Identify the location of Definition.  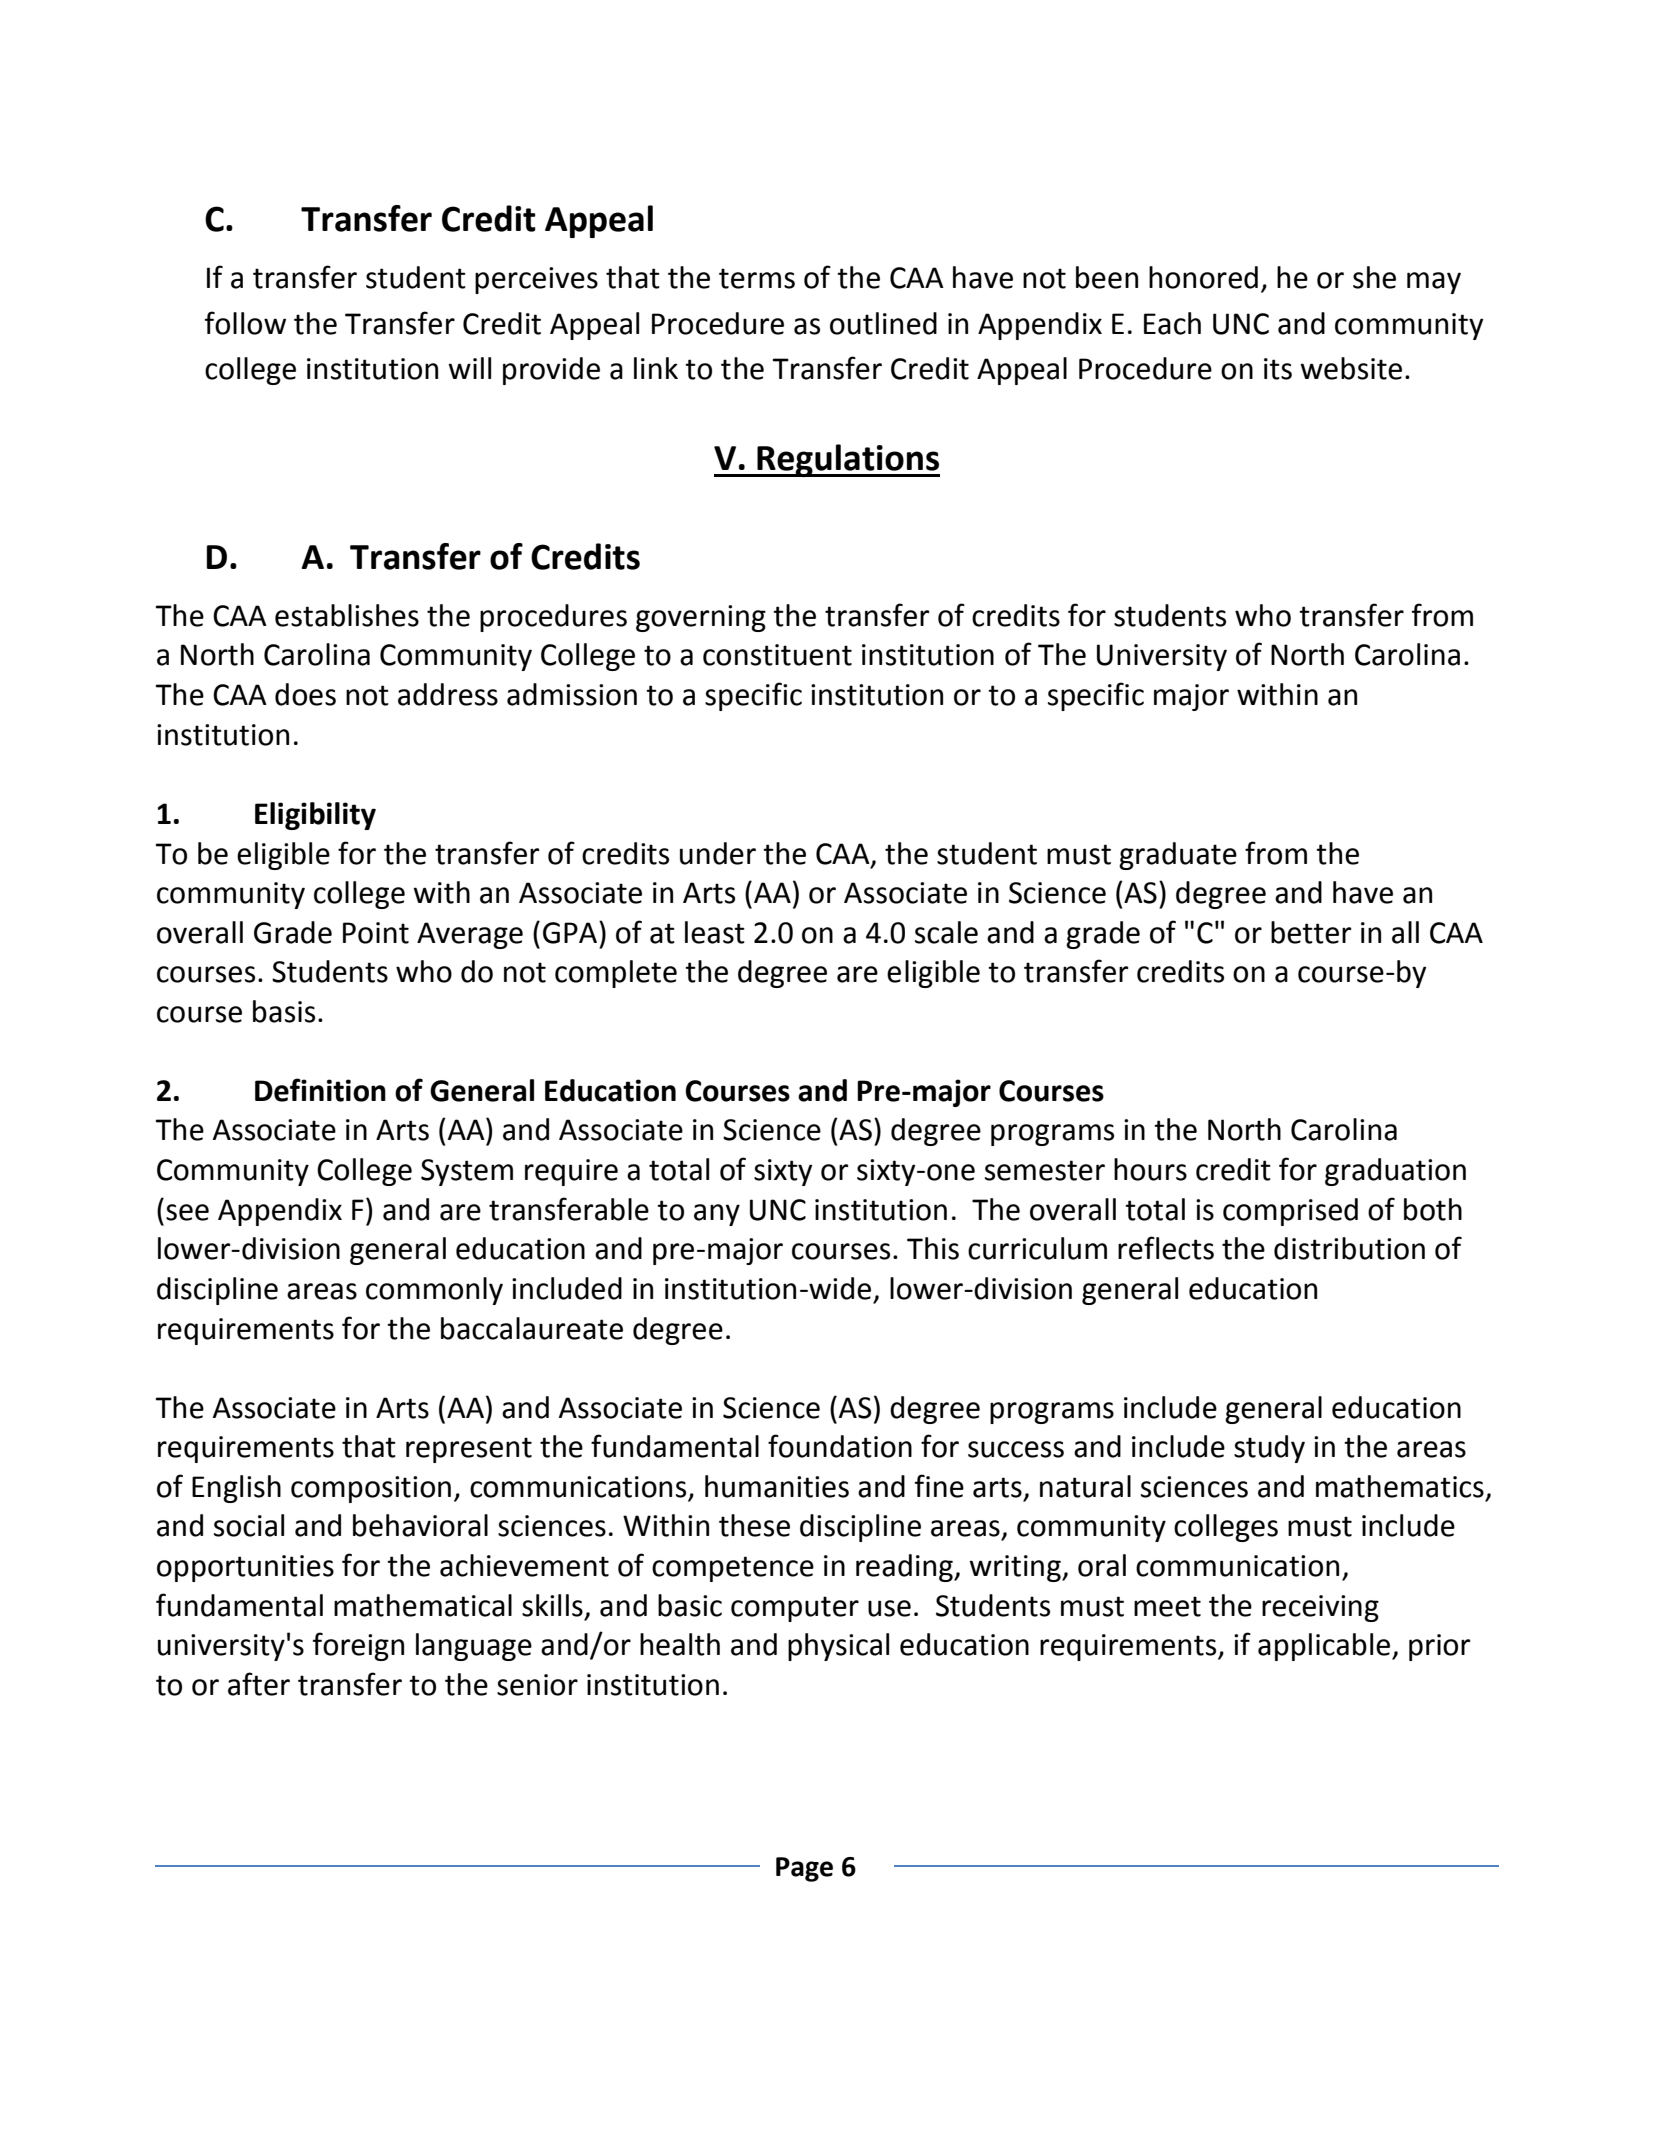
(320, 1090).
